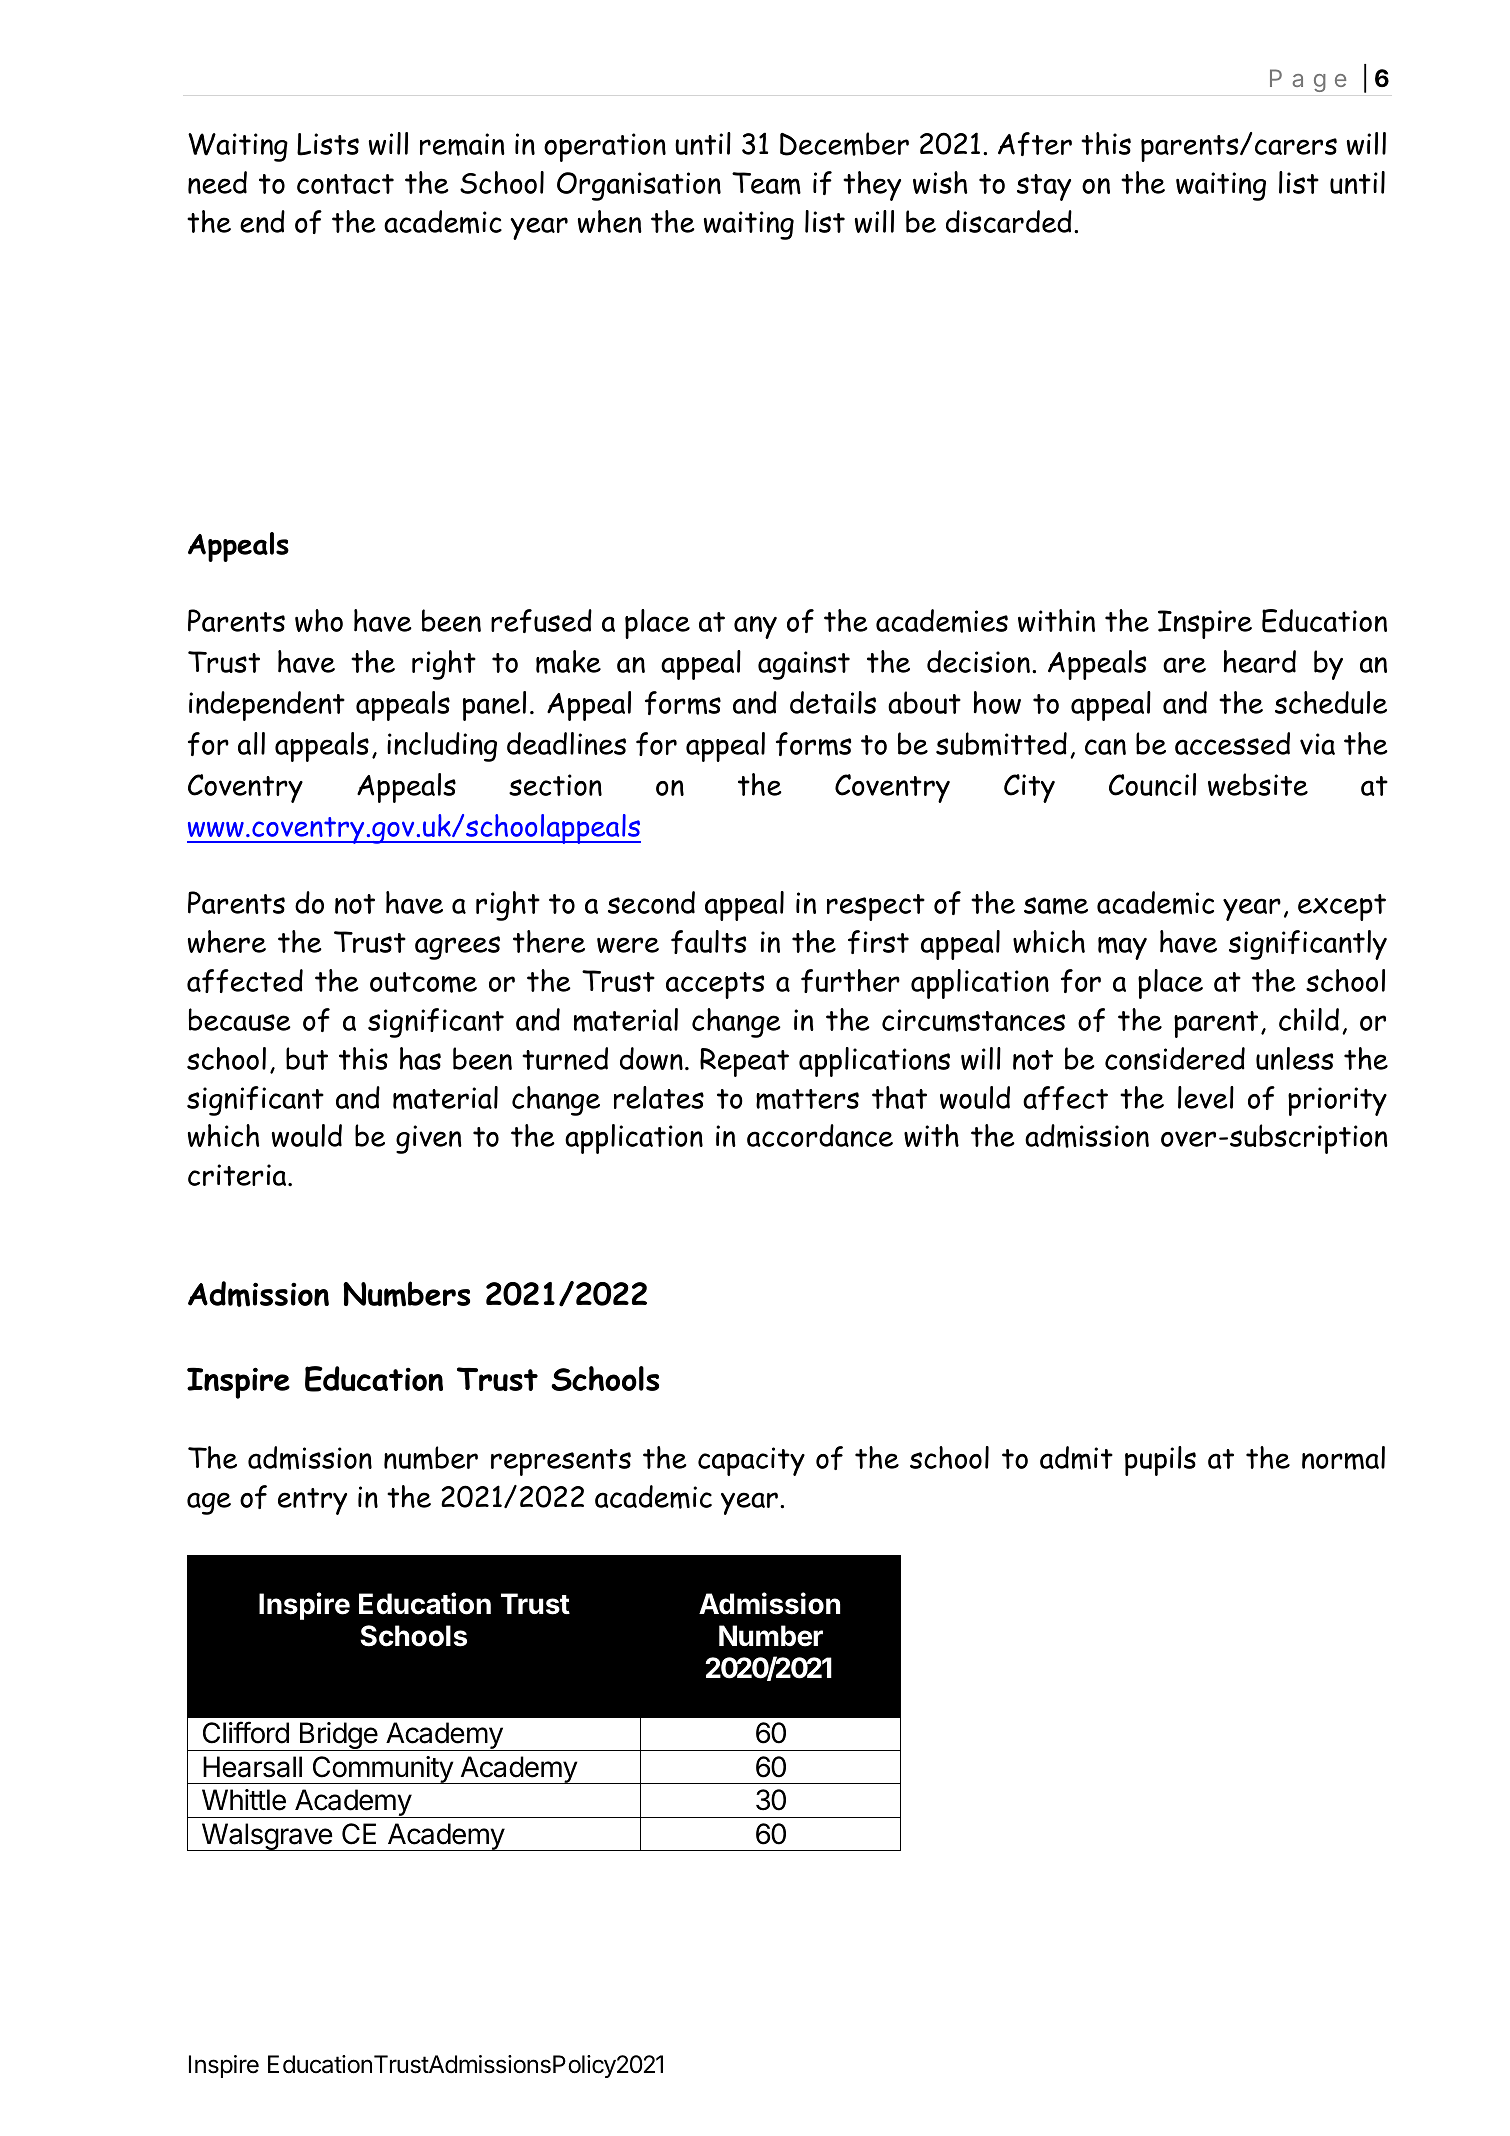 The width and height of the page is (1510, 2136). What do you see at coordinates (423, 982) in the page?
I see `outcome` at bounding box center [423, 982].
